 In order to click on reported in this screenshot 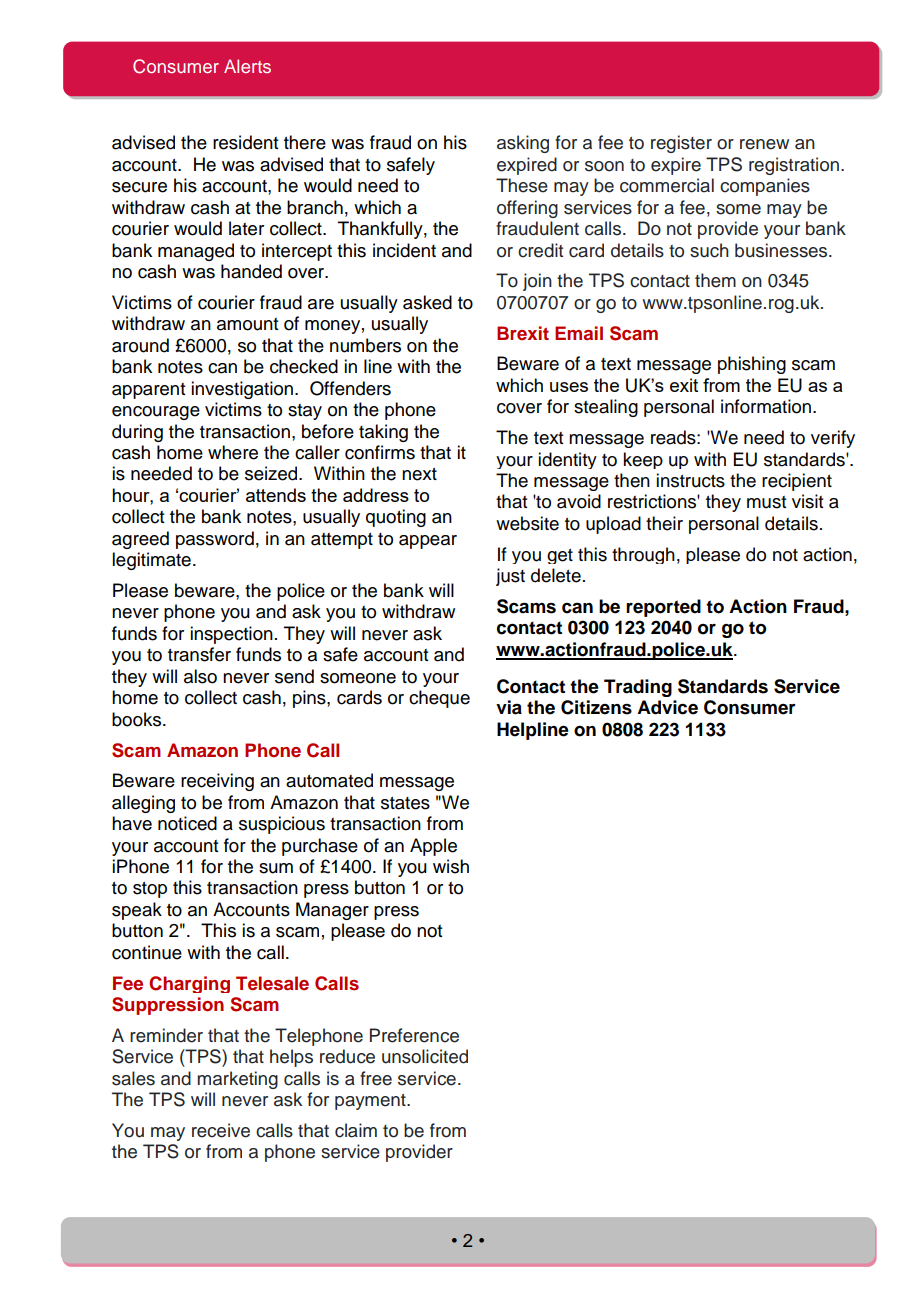, I will do `click(663, 608)`.
